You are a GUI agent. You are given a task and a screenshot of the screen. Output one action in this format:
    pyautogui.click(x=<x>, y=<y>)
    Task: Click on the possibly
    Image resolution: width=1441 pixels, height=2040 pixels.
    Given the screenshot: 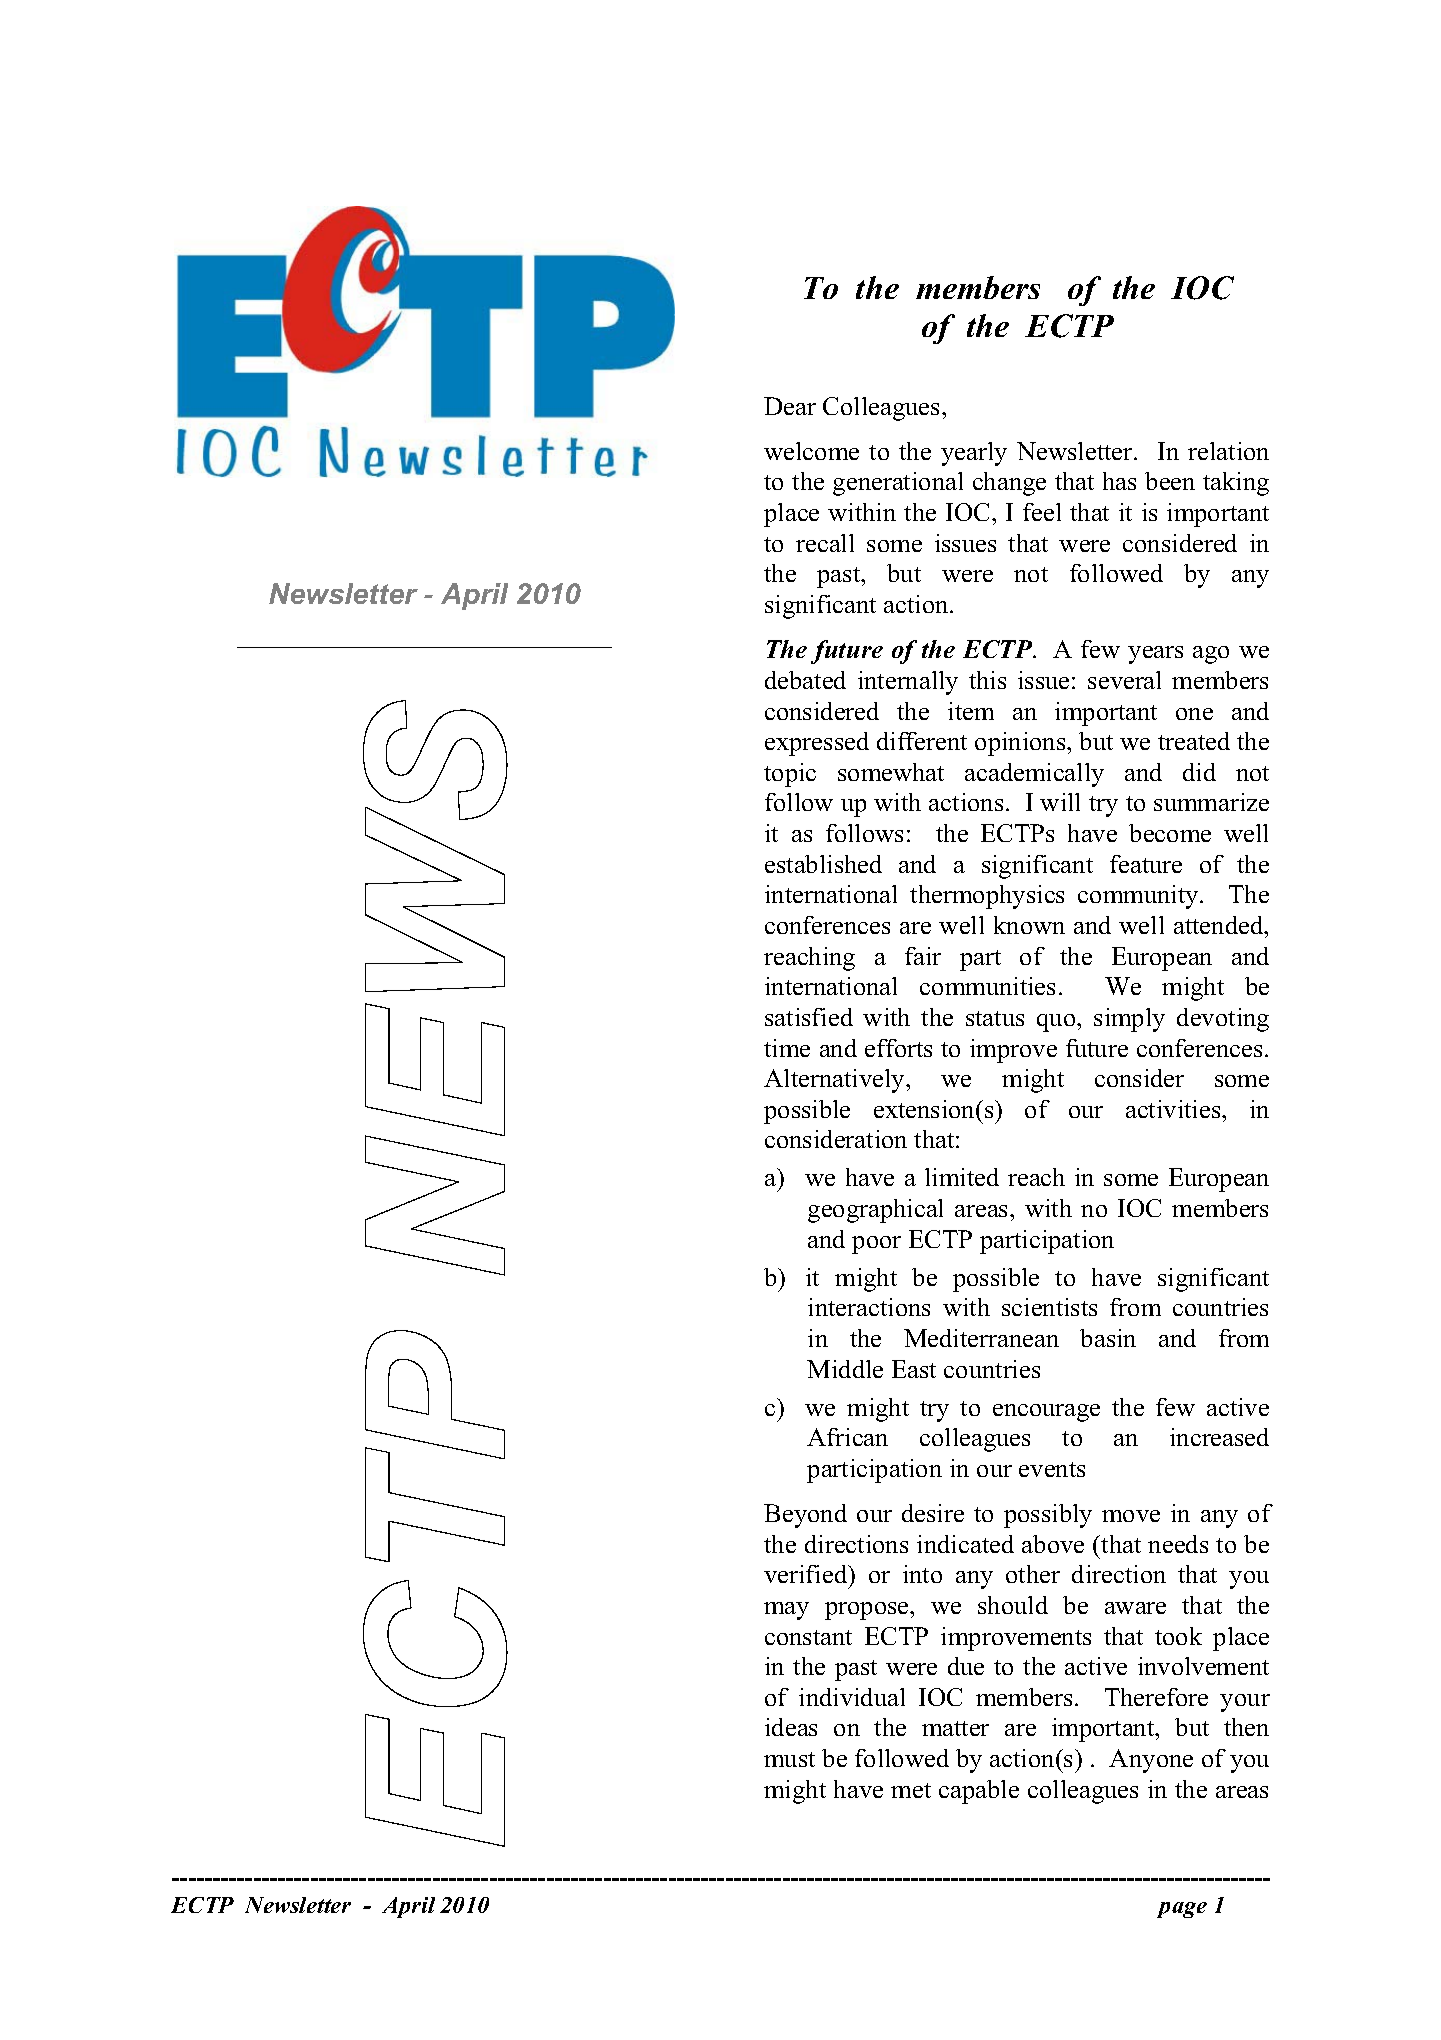 What is the action you would take?
    pyautogui.click(x=1048, y=1516)
